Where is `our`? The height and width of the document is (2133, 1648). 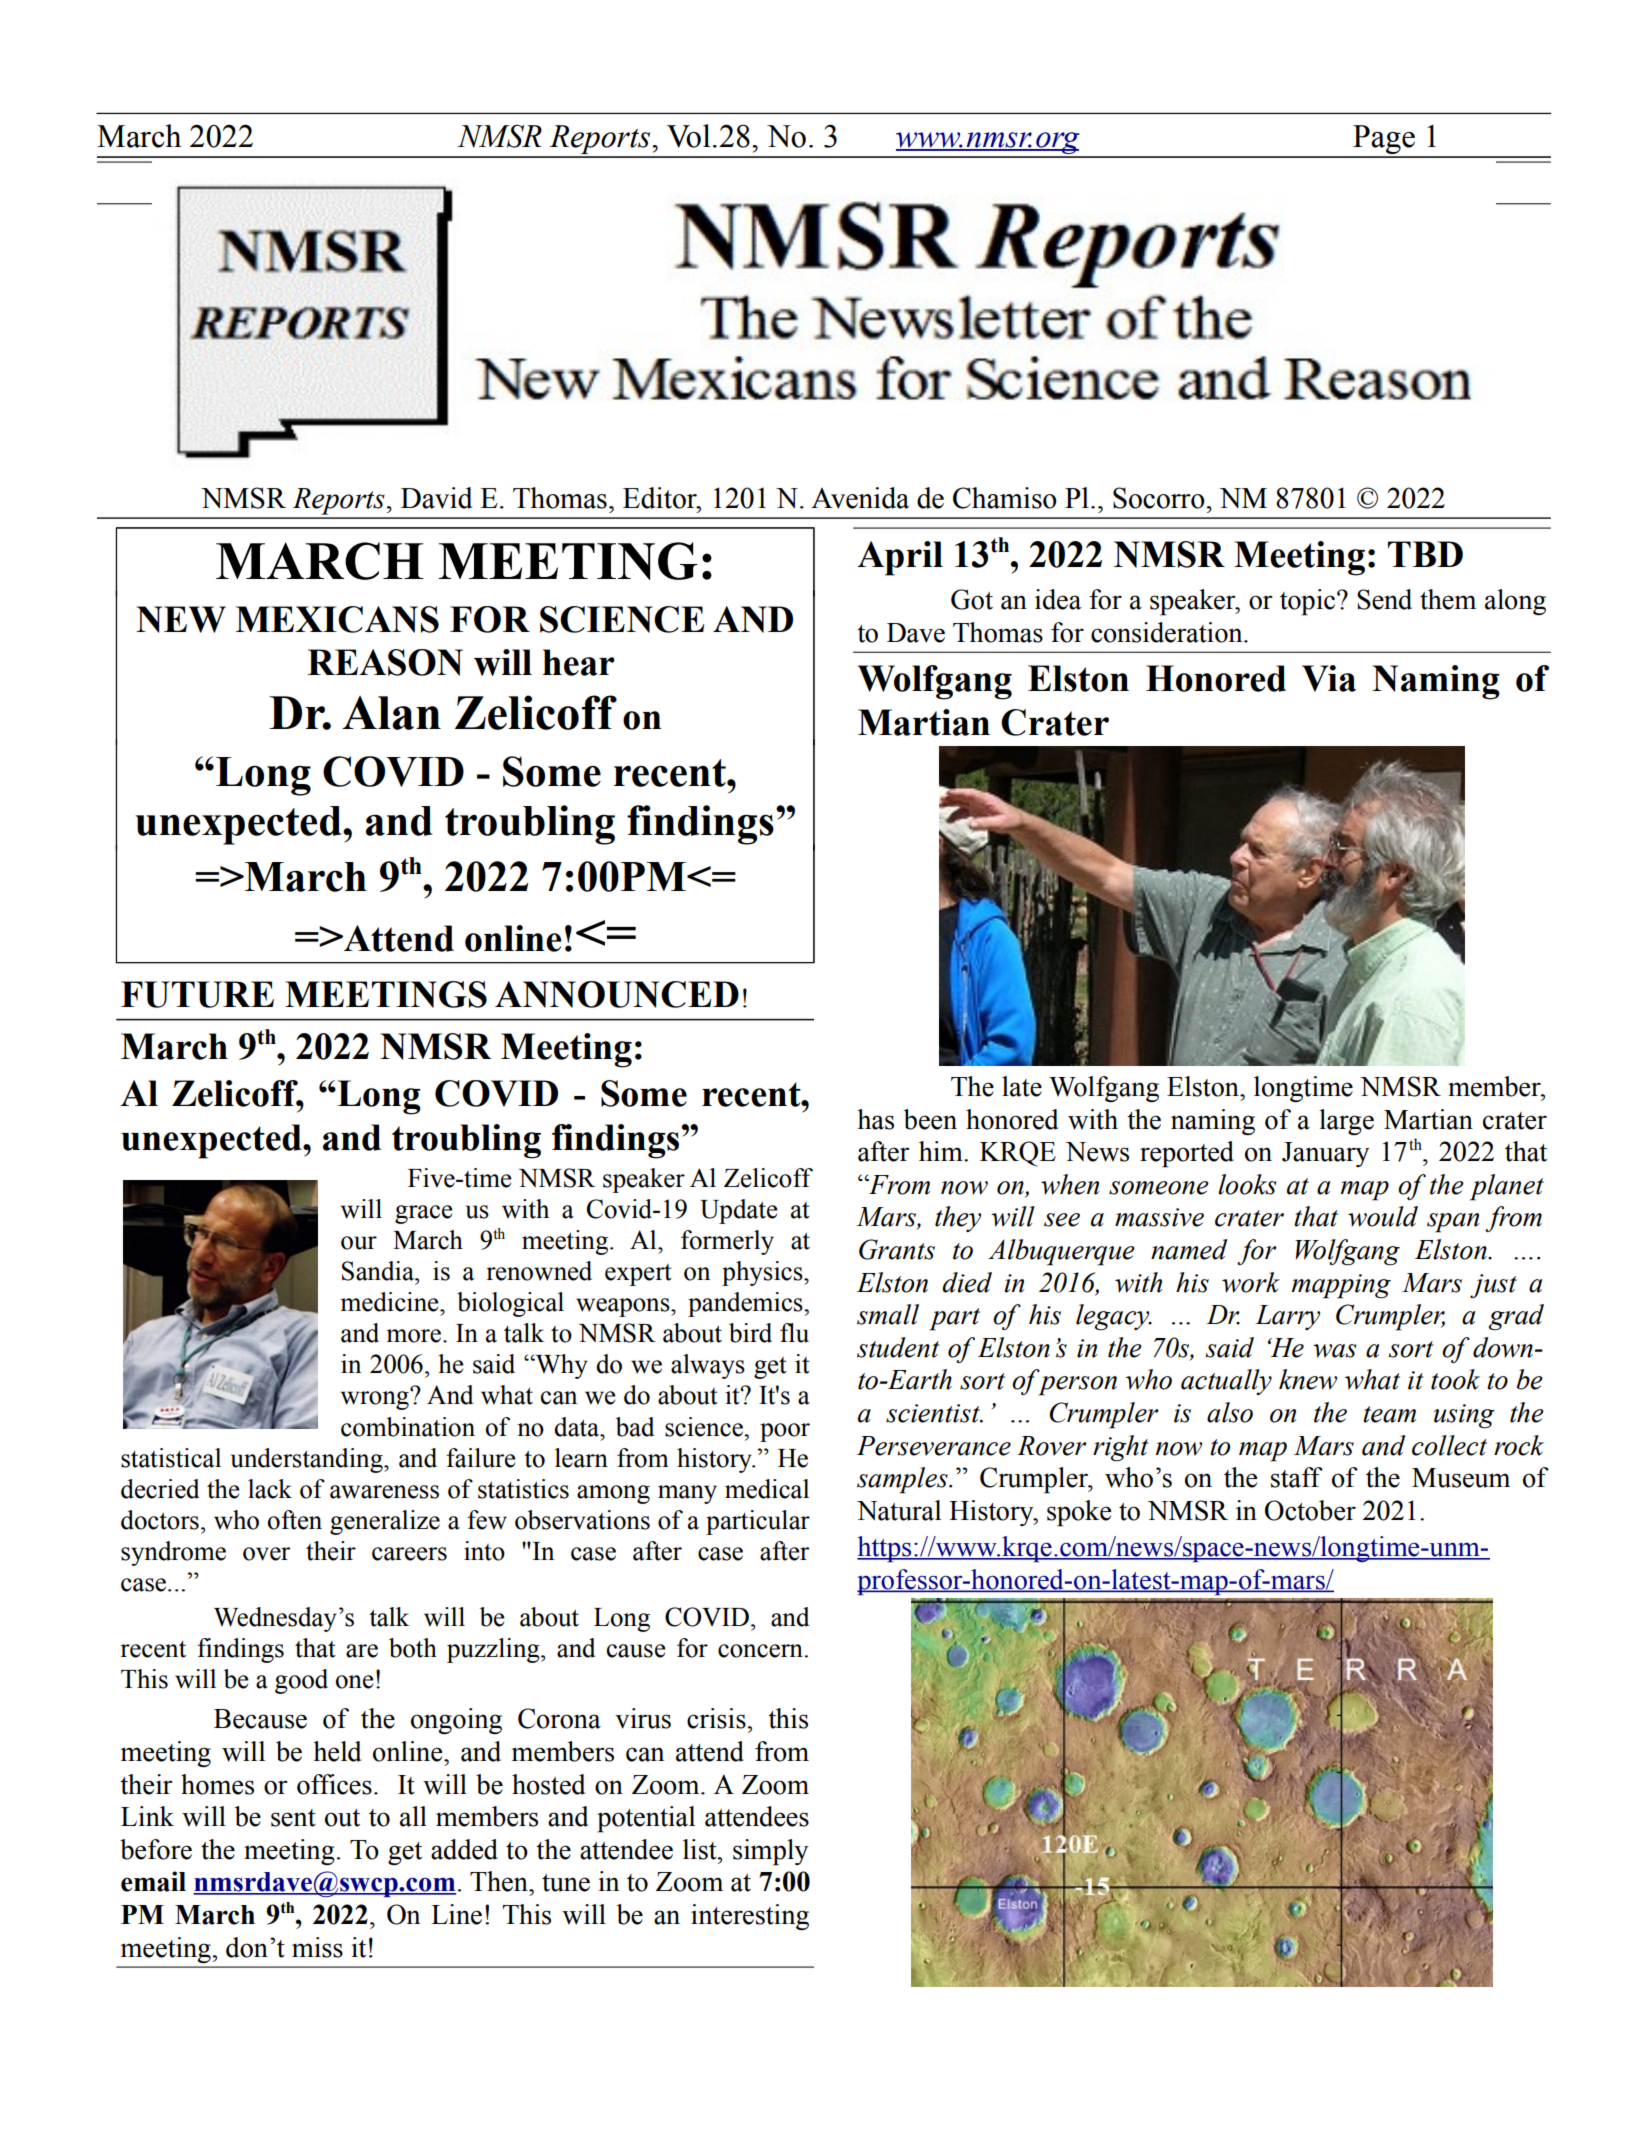
our is located at coordinates (359, 1243).
